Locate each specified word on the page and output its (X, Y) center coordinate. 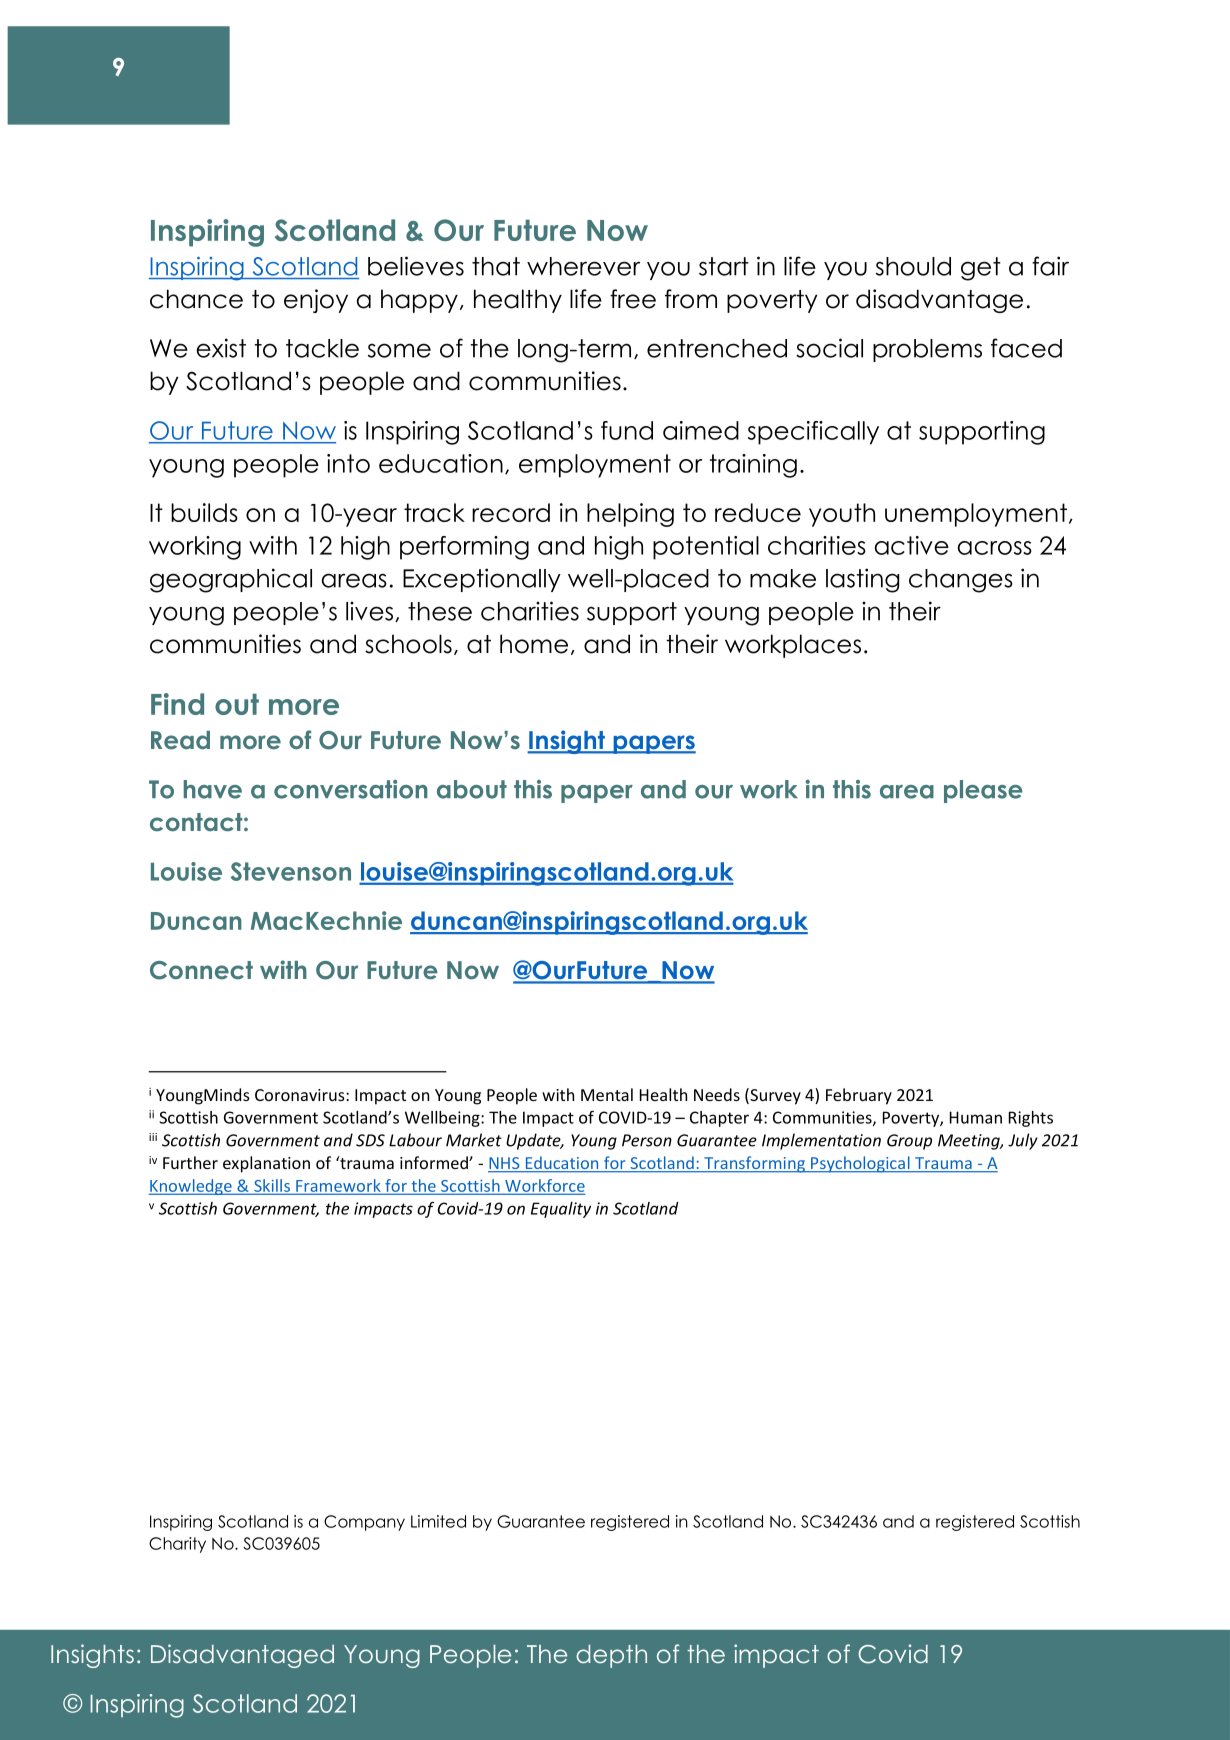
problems (927, 350)
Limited (438, 1521)
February (859, 1096)
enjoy (316, 301)
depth (611, 1656)
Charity (177, 1545)
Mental (607, 1094)
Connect (201, 970)
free (633, 299)
